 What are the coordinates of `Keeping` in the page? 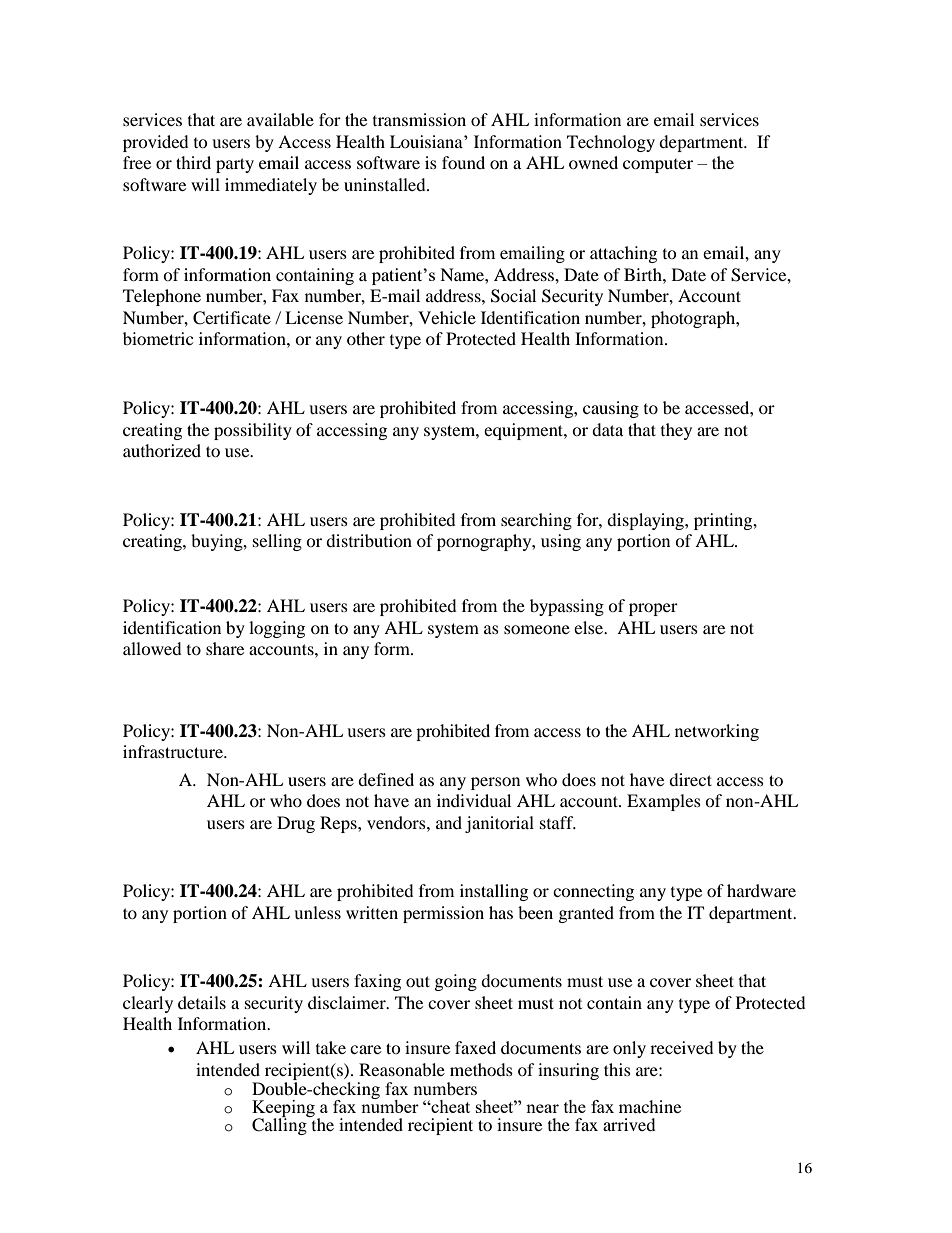 It's located at (283, 1109).
